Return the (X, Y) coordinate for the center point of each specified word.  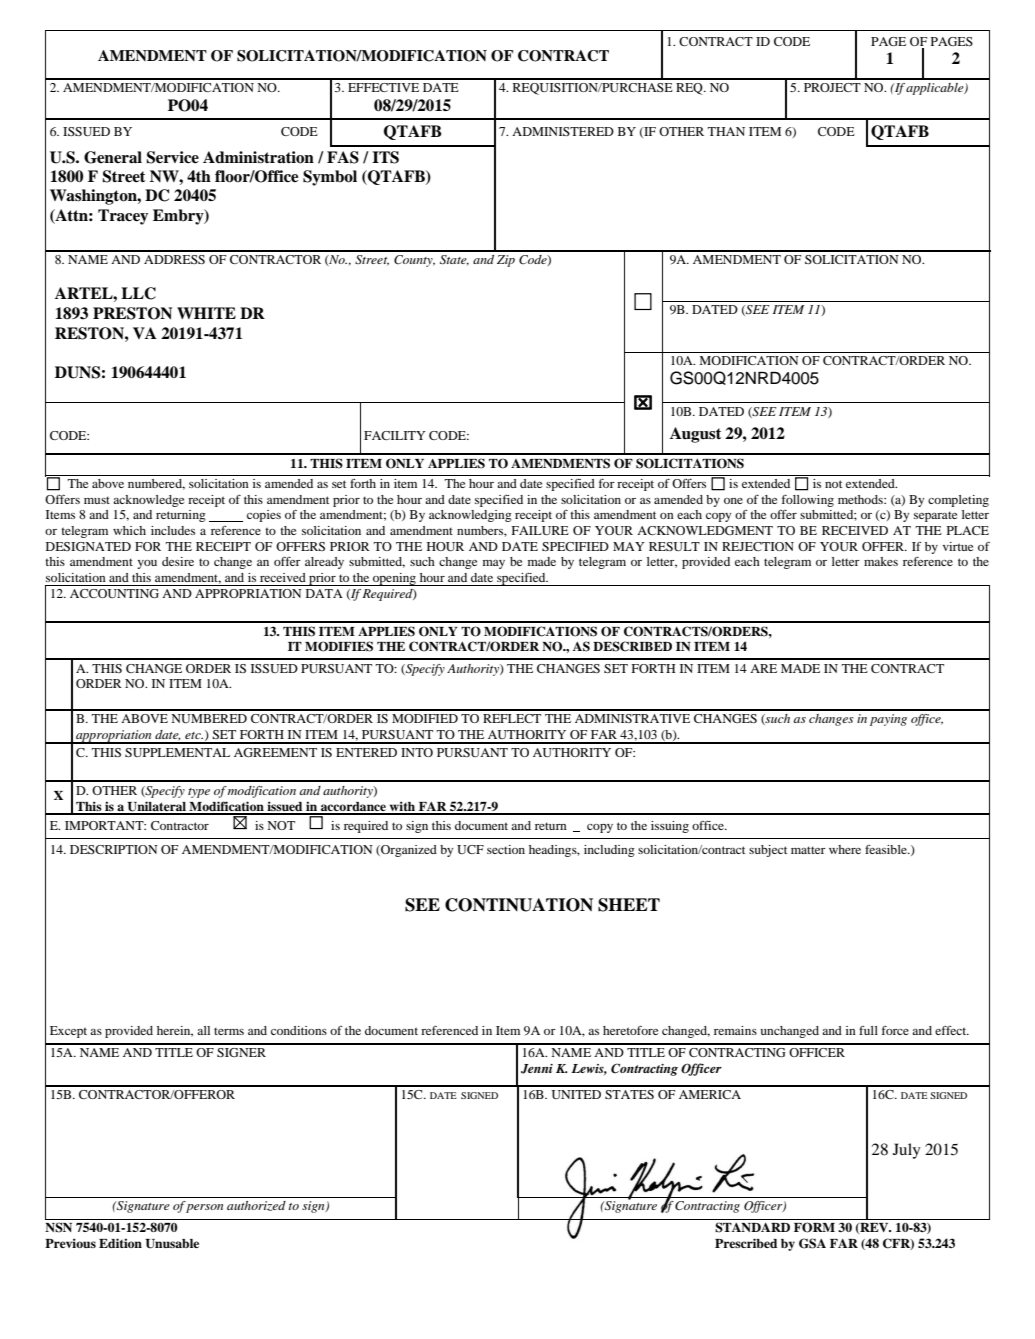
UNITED (576, 1094)
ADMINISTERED (563, 131)
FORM (814, 1227)
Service (172, 157)
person (204, 1208)
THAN (726, 131)
